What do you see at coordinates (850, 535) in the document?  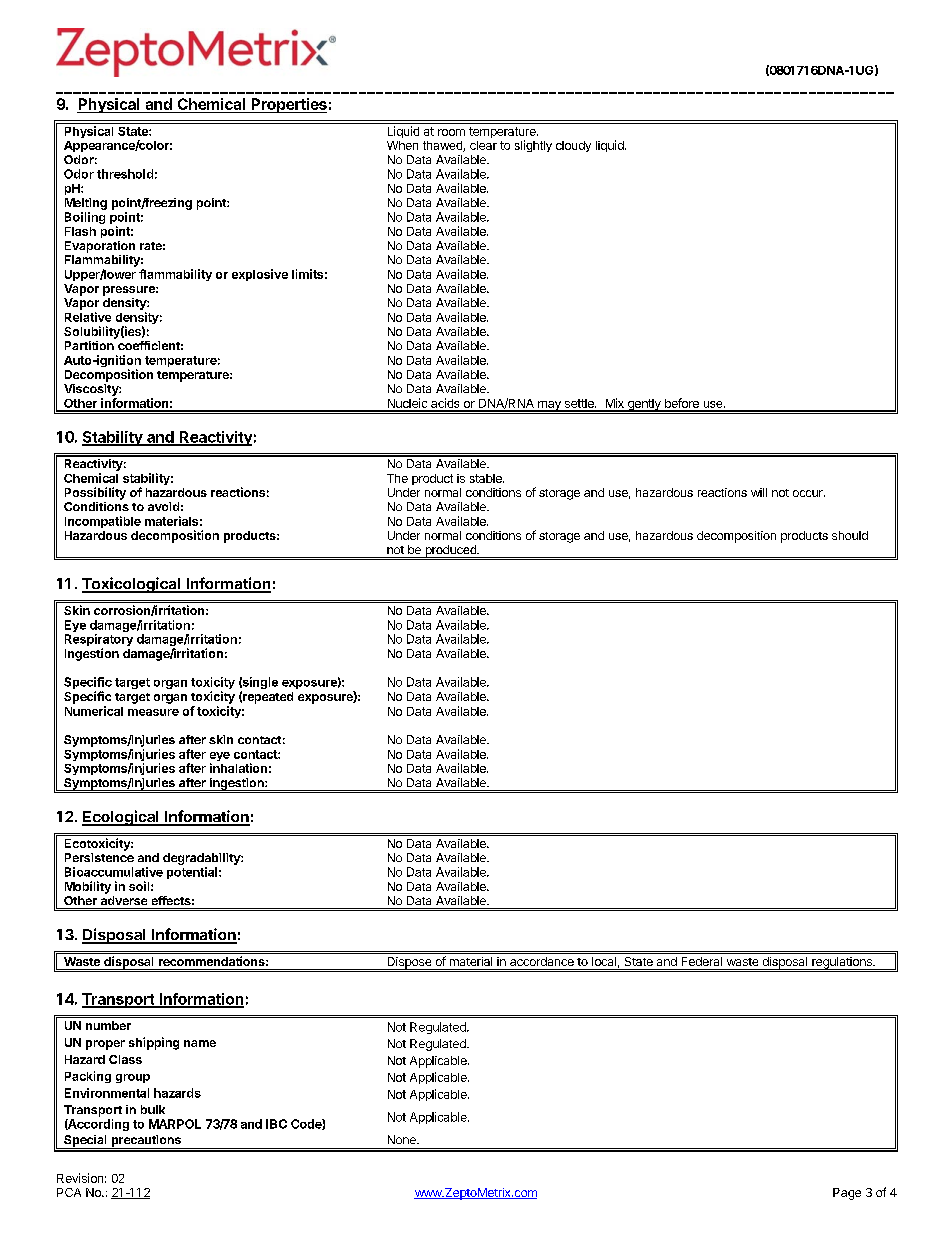 I see `should` at bounding box center [850, 535].
